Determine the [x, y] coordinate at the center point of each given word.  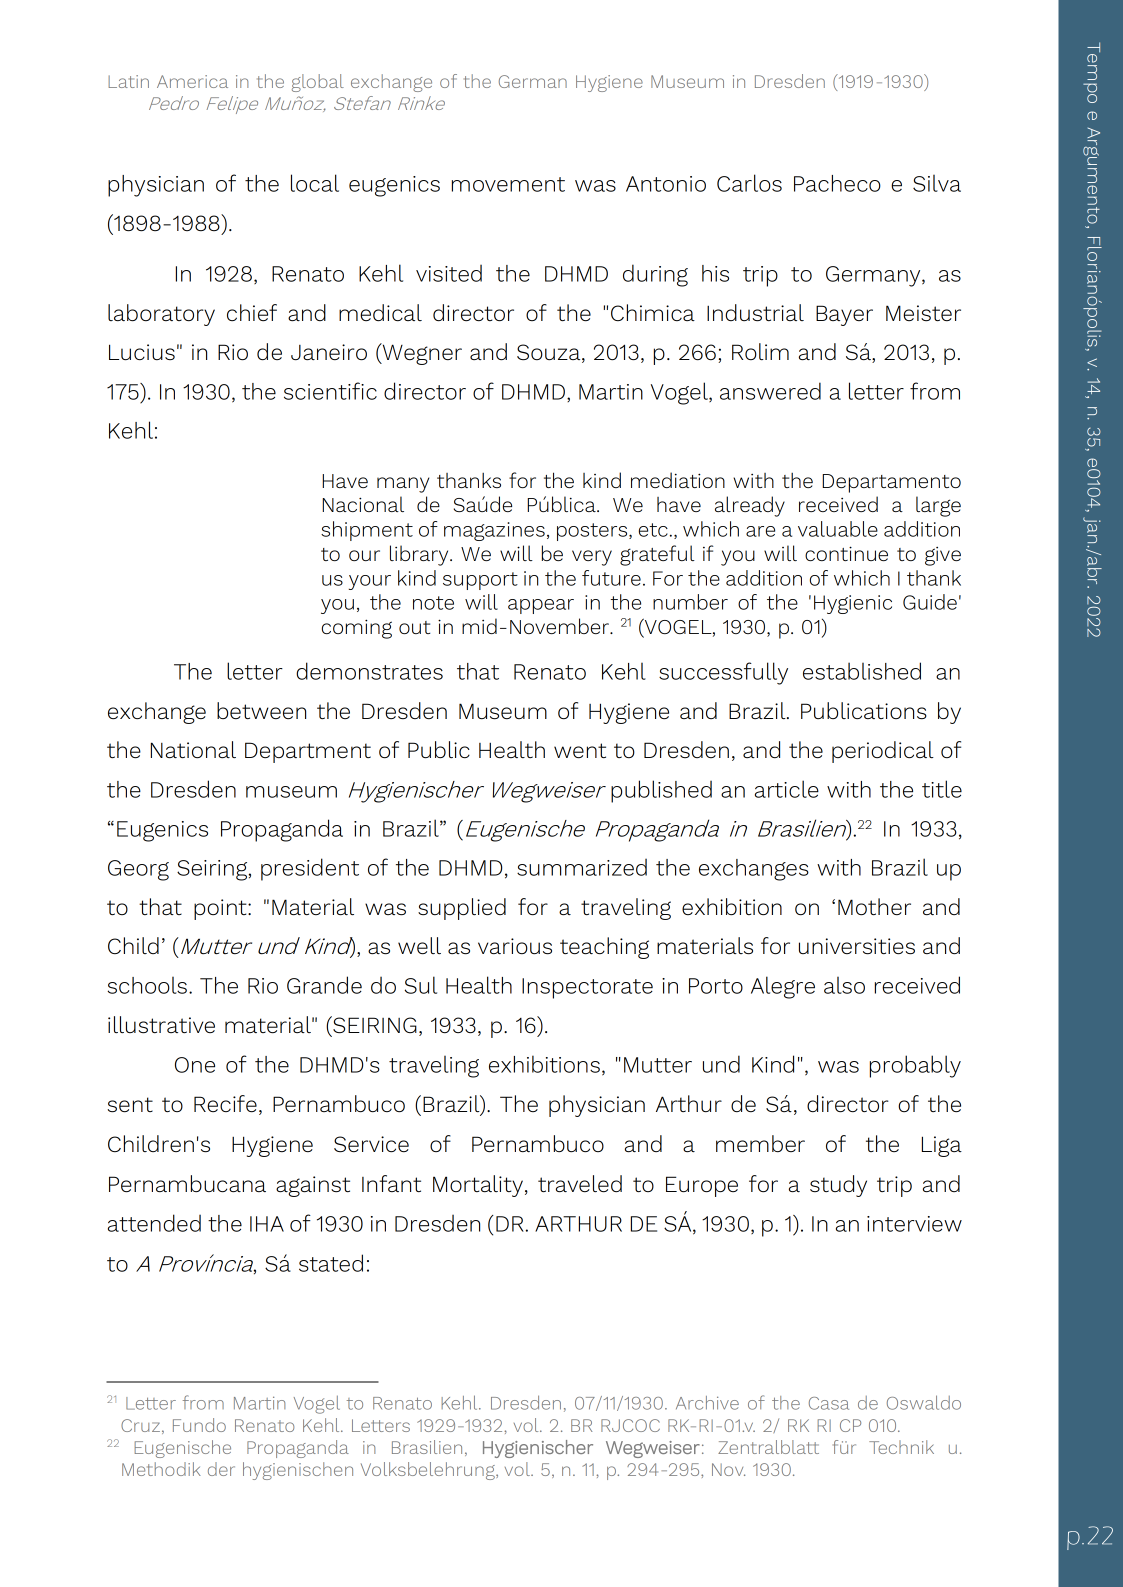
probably [915, 1066]
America [192, 81]
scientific [330, 391]
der [221, 1469]
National [193, 749]
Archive [707, 1403]
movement [508, 184]
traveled [580, 1183]
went [580, 750]
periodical [883, 752]
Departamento [891, 483]
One [195, 1065]
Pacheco [837, 183]
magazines [494, 531]
